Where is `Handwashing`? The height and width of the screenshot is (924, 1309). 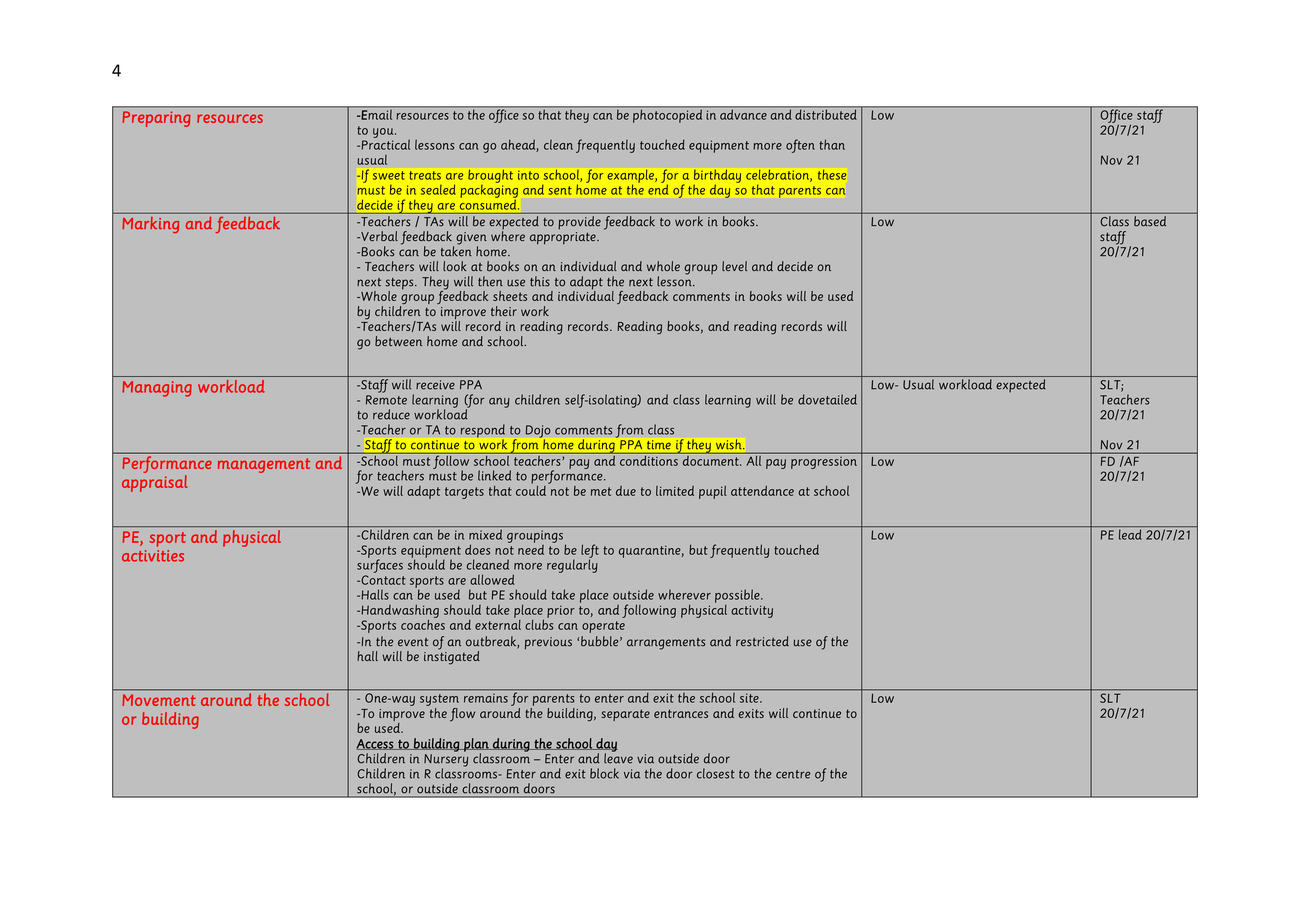
Handwashing is located at coordinates (399, 611).
